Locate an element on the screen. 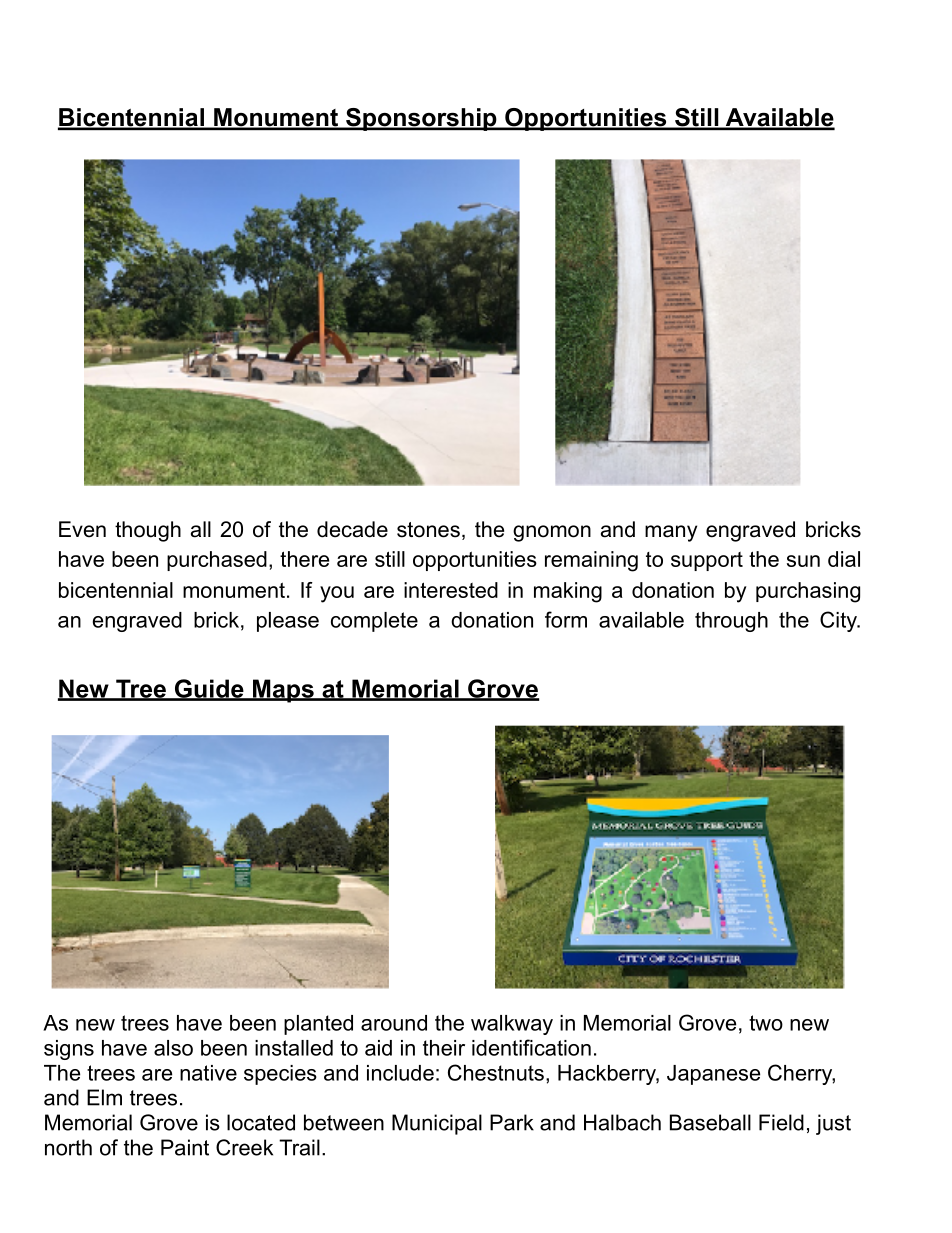 Image resolution: width=952 pixels, height=1233 pixels. through is located at coordinates (731, 622).
